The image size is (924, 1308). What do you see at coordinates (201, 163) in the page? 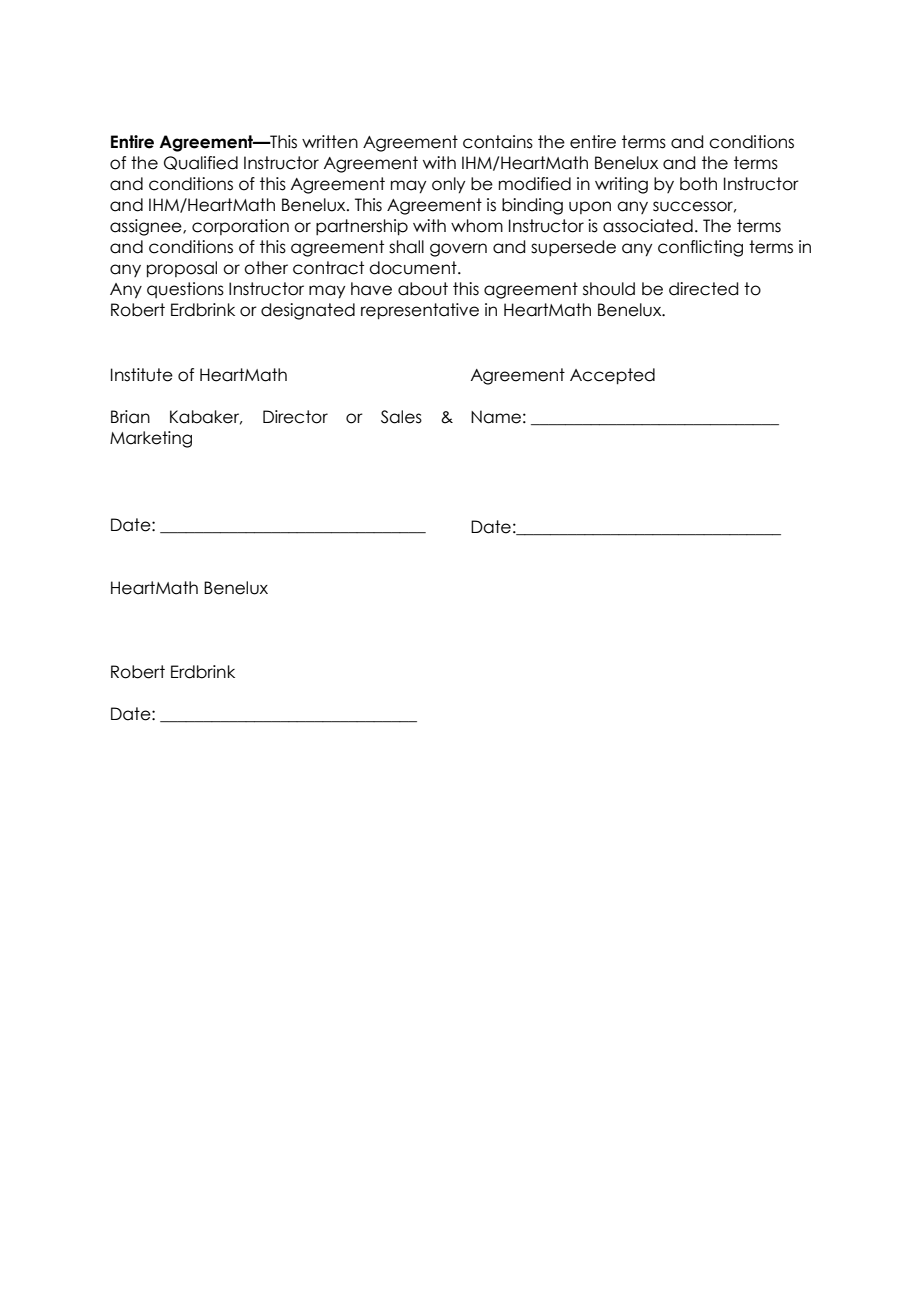
I see `Qualified` at bounding box center [201, 163].
